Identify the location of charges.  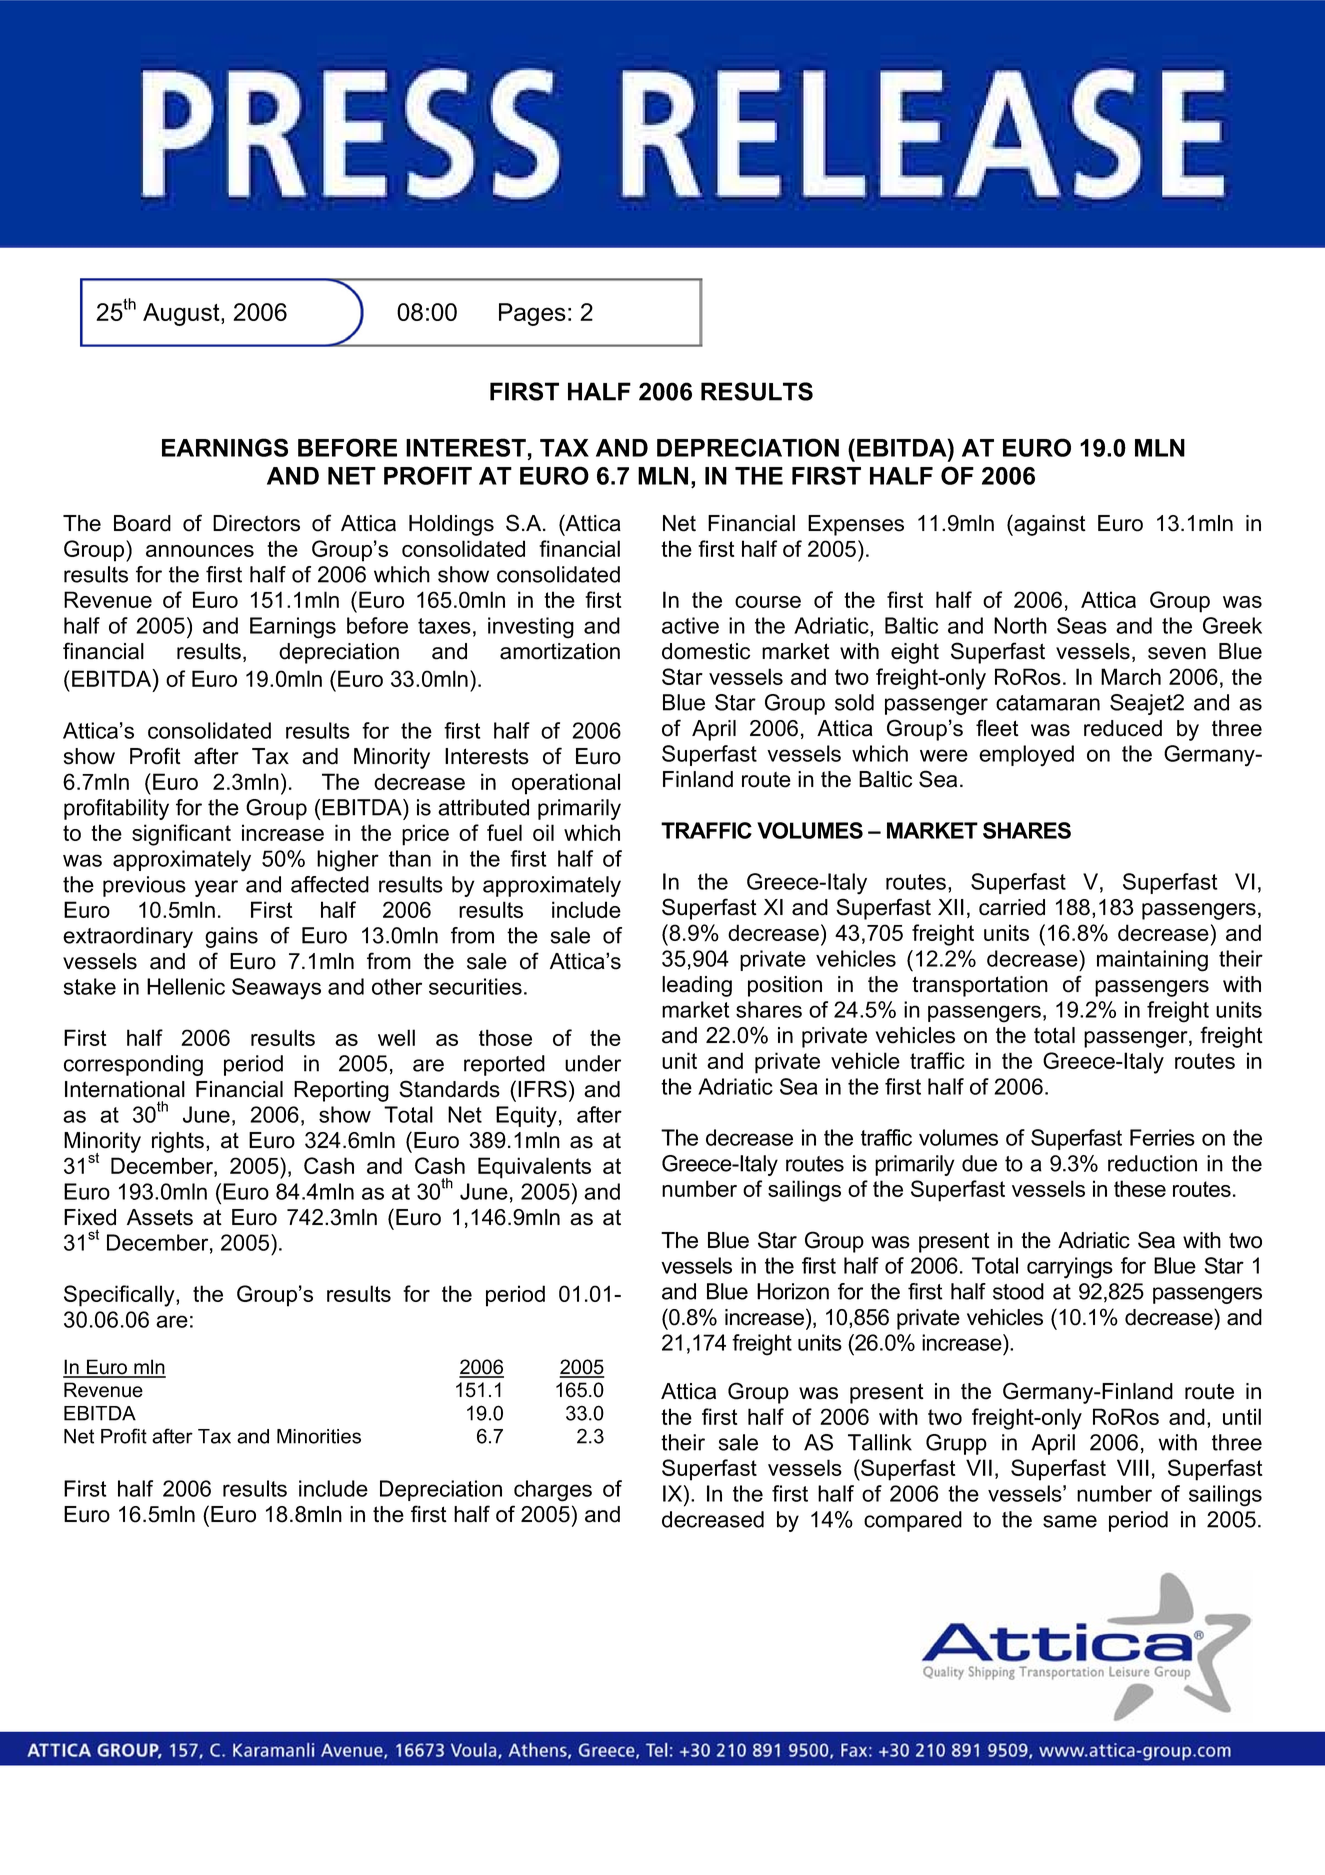
(553, 1491).
